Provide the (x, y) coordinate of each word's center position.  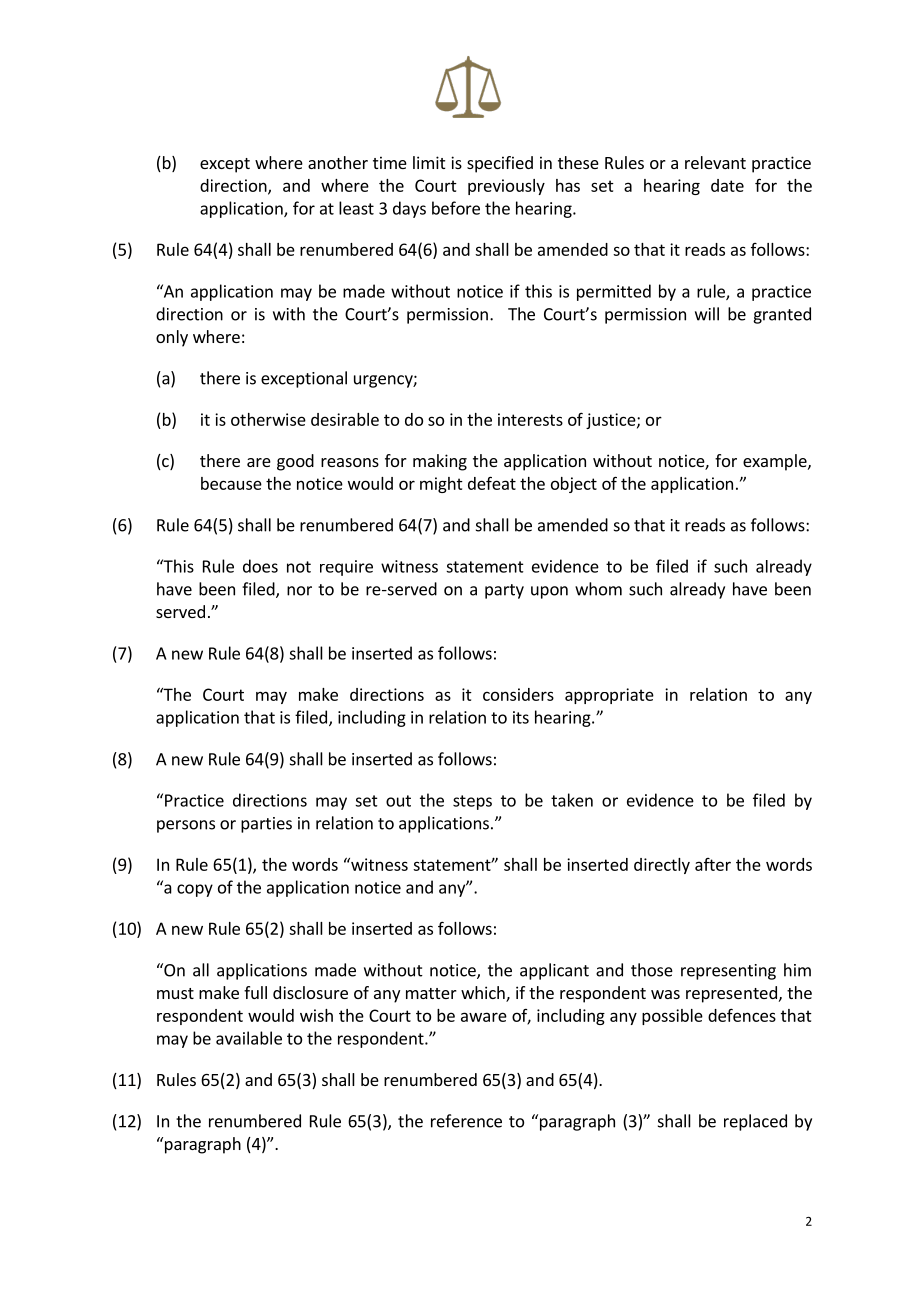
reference (466, 1121)
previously (506, 187)
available (249, 1038)
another (338, 162)
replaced (755, 1122)
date (727, 185)
